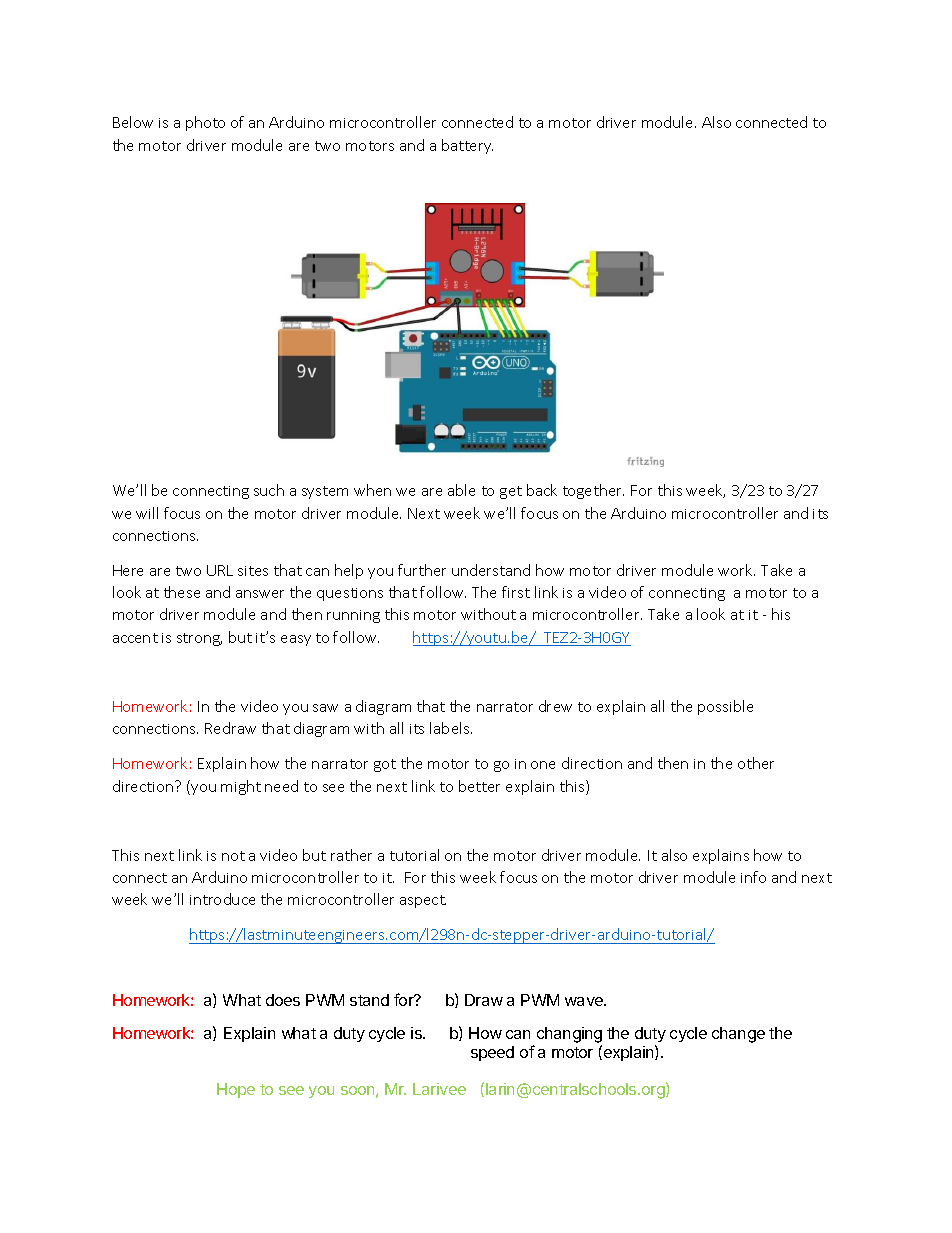 The width and height of the page is (952, 1233). What do you see at coordinates (738, 1035) in the page?
I see `change` at bounding box center [738, 1035].
